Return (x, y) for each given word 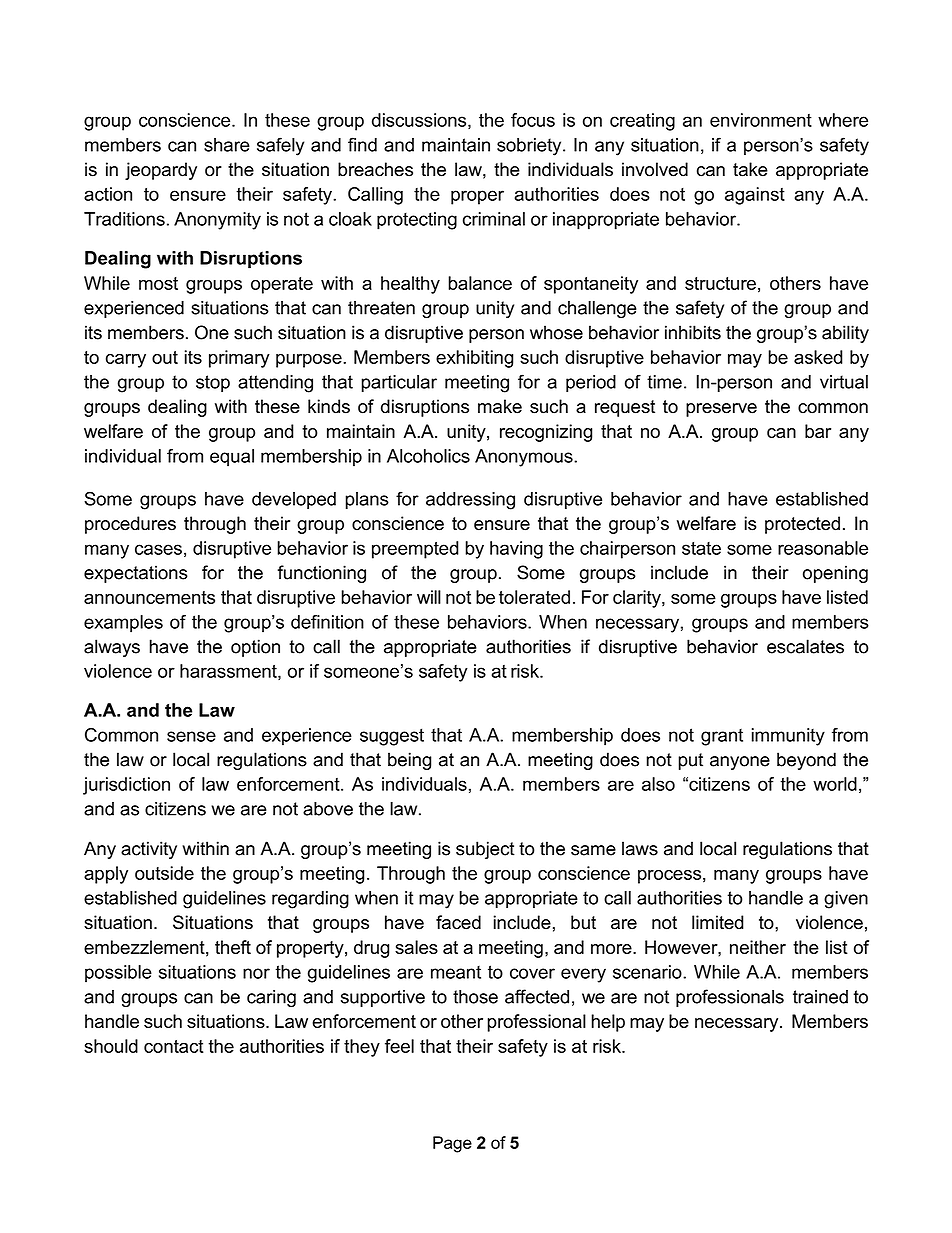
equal (232, 458)
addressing (470, 501)
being (409, 761)
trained (820, 997)
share (227, 145)
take (750, 169)
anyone (740, 763)
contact (174, 1046)
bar (818, 431)
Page (452, 1144)
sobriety (530, 147)
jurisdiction (126, 786)
